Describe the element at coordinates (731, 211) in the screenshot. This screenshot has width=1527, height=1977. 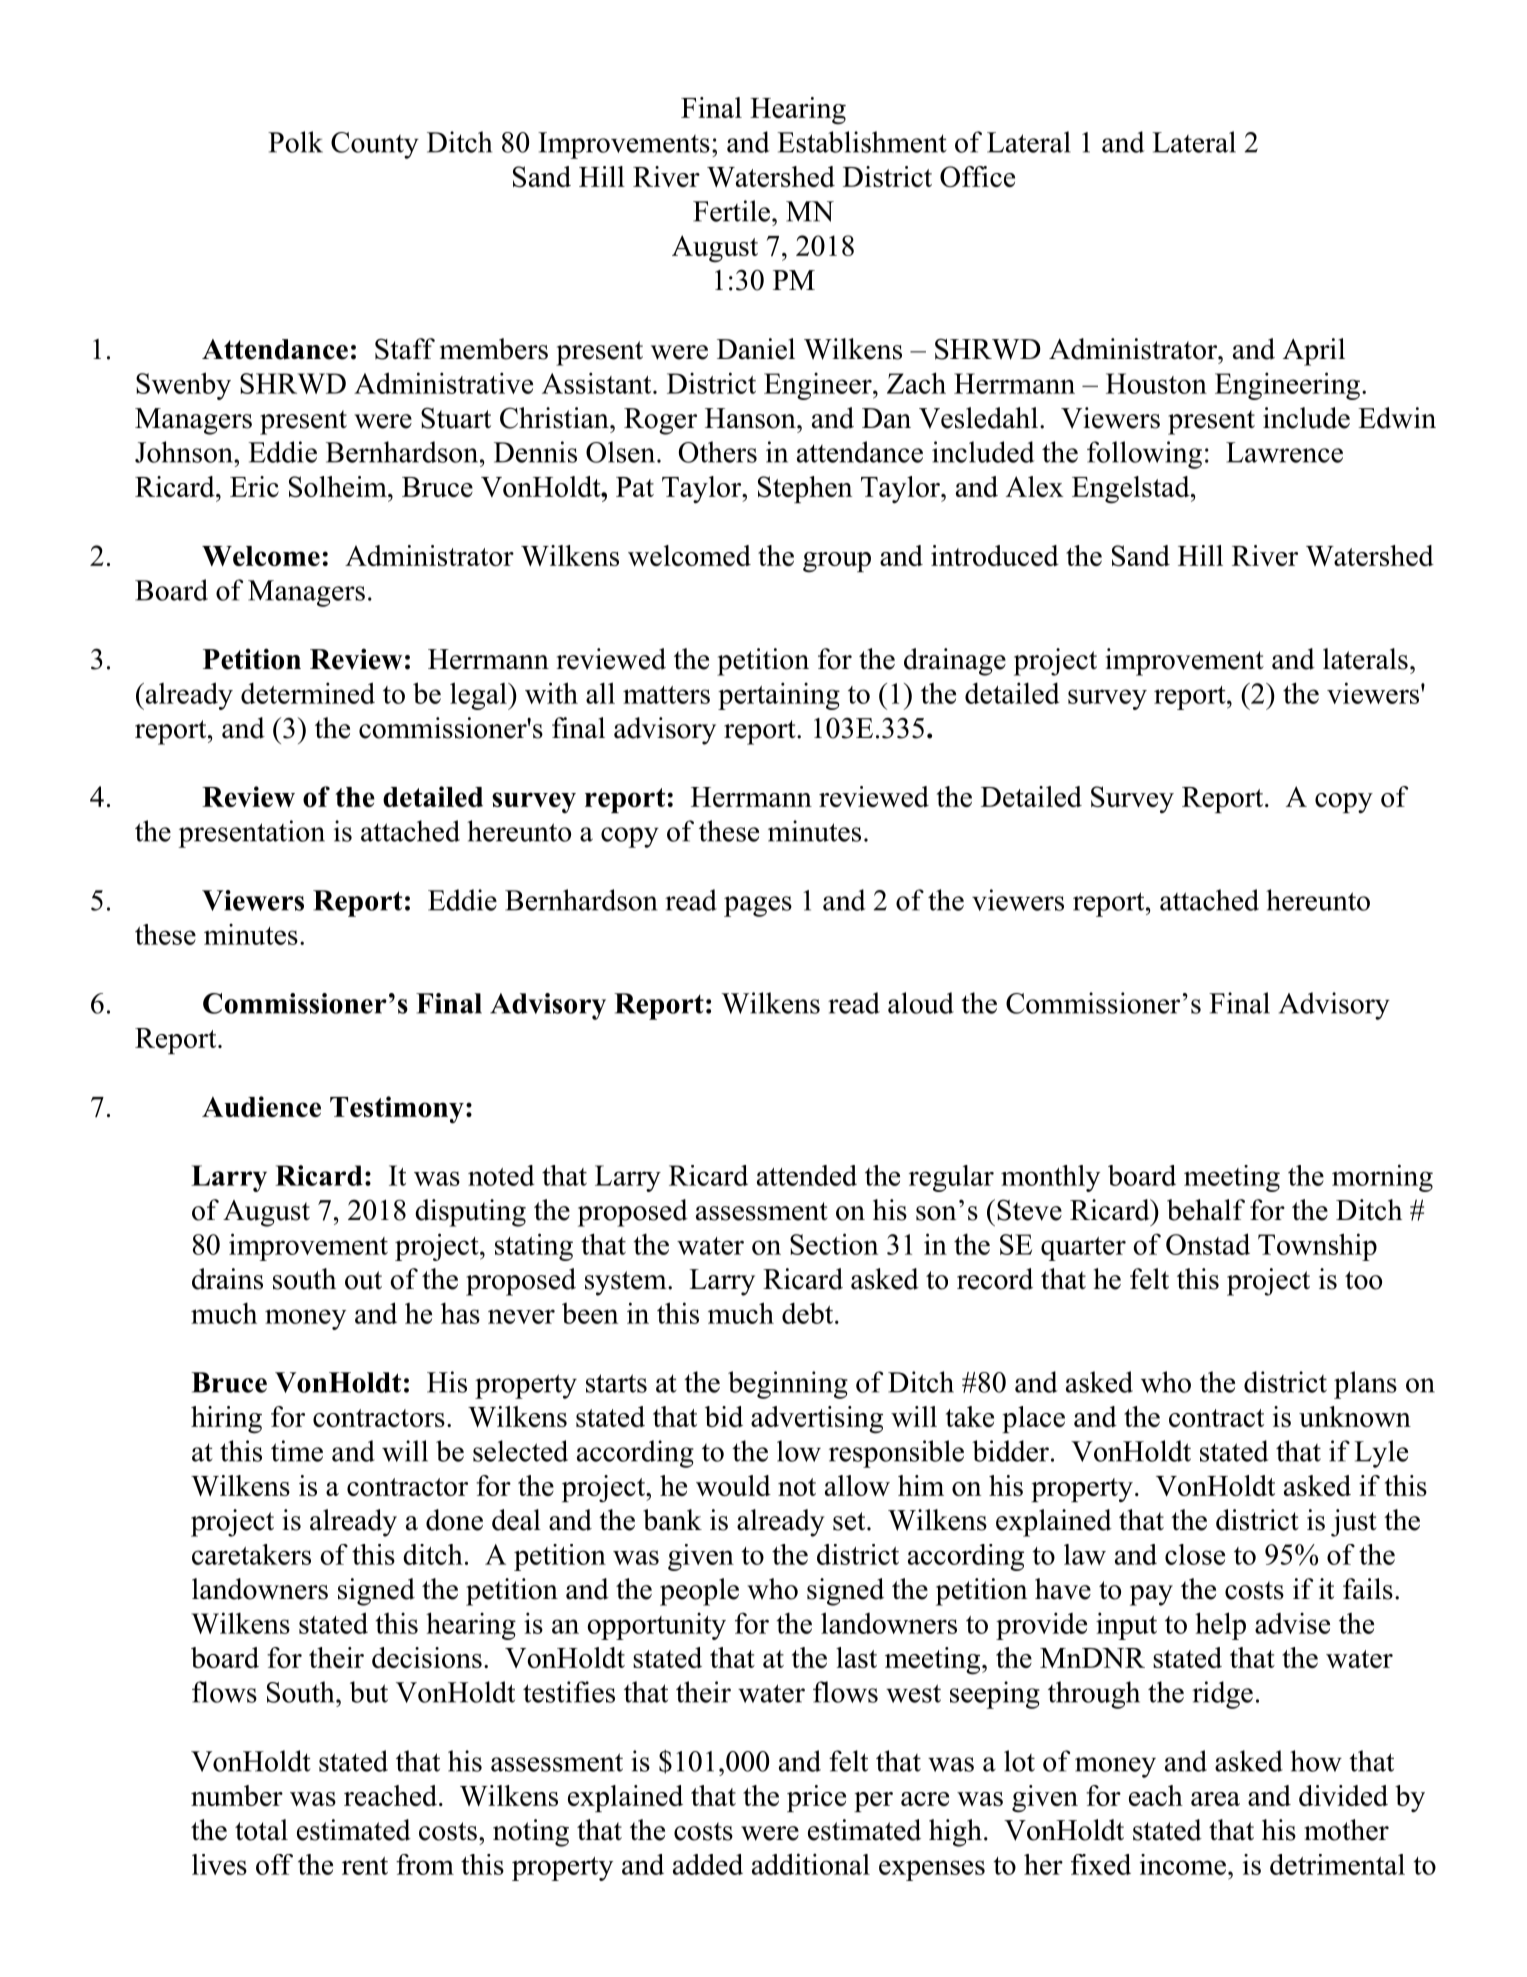
I see `Fertile` at that location.
